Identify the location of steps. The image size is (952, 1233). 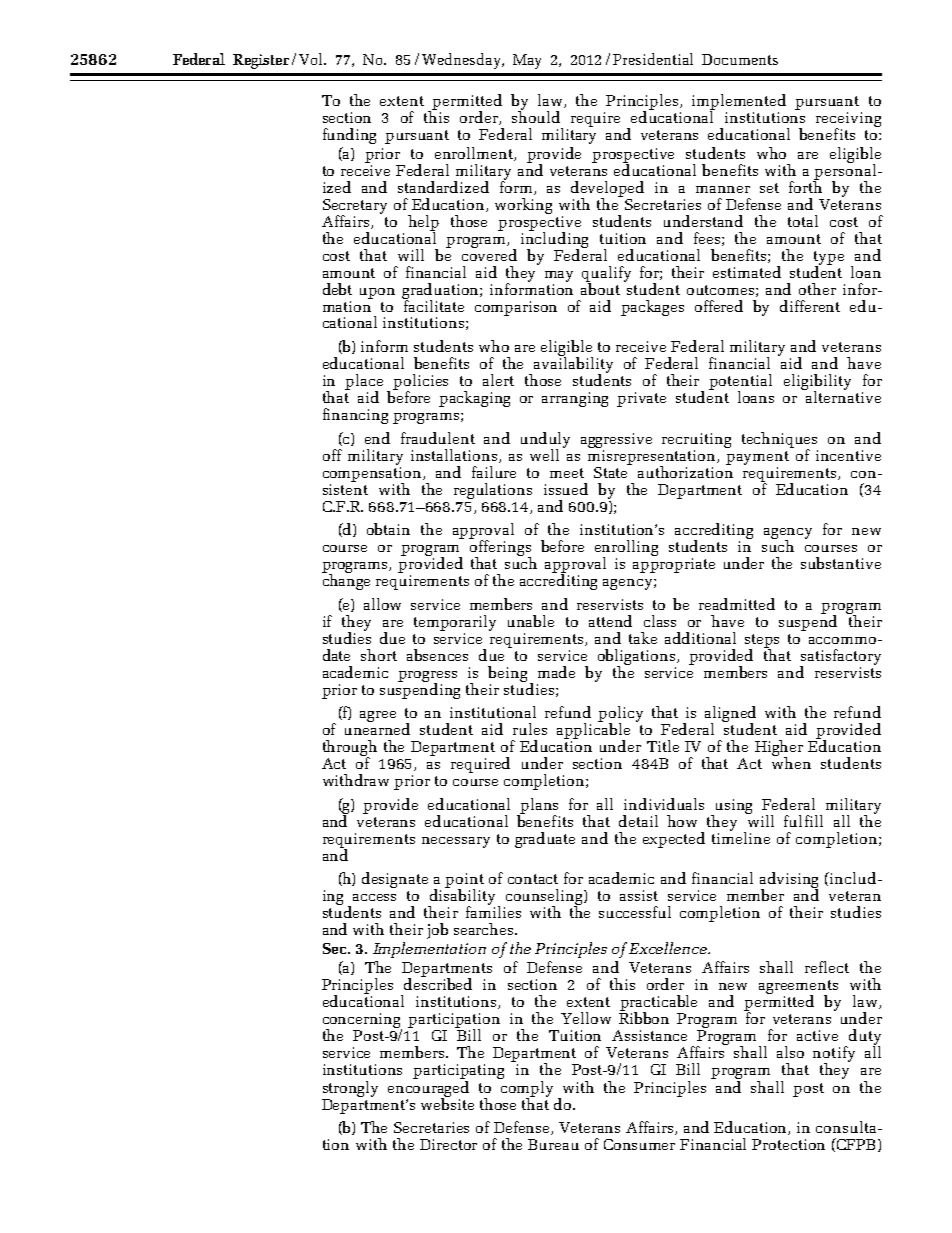
(762, 642).
